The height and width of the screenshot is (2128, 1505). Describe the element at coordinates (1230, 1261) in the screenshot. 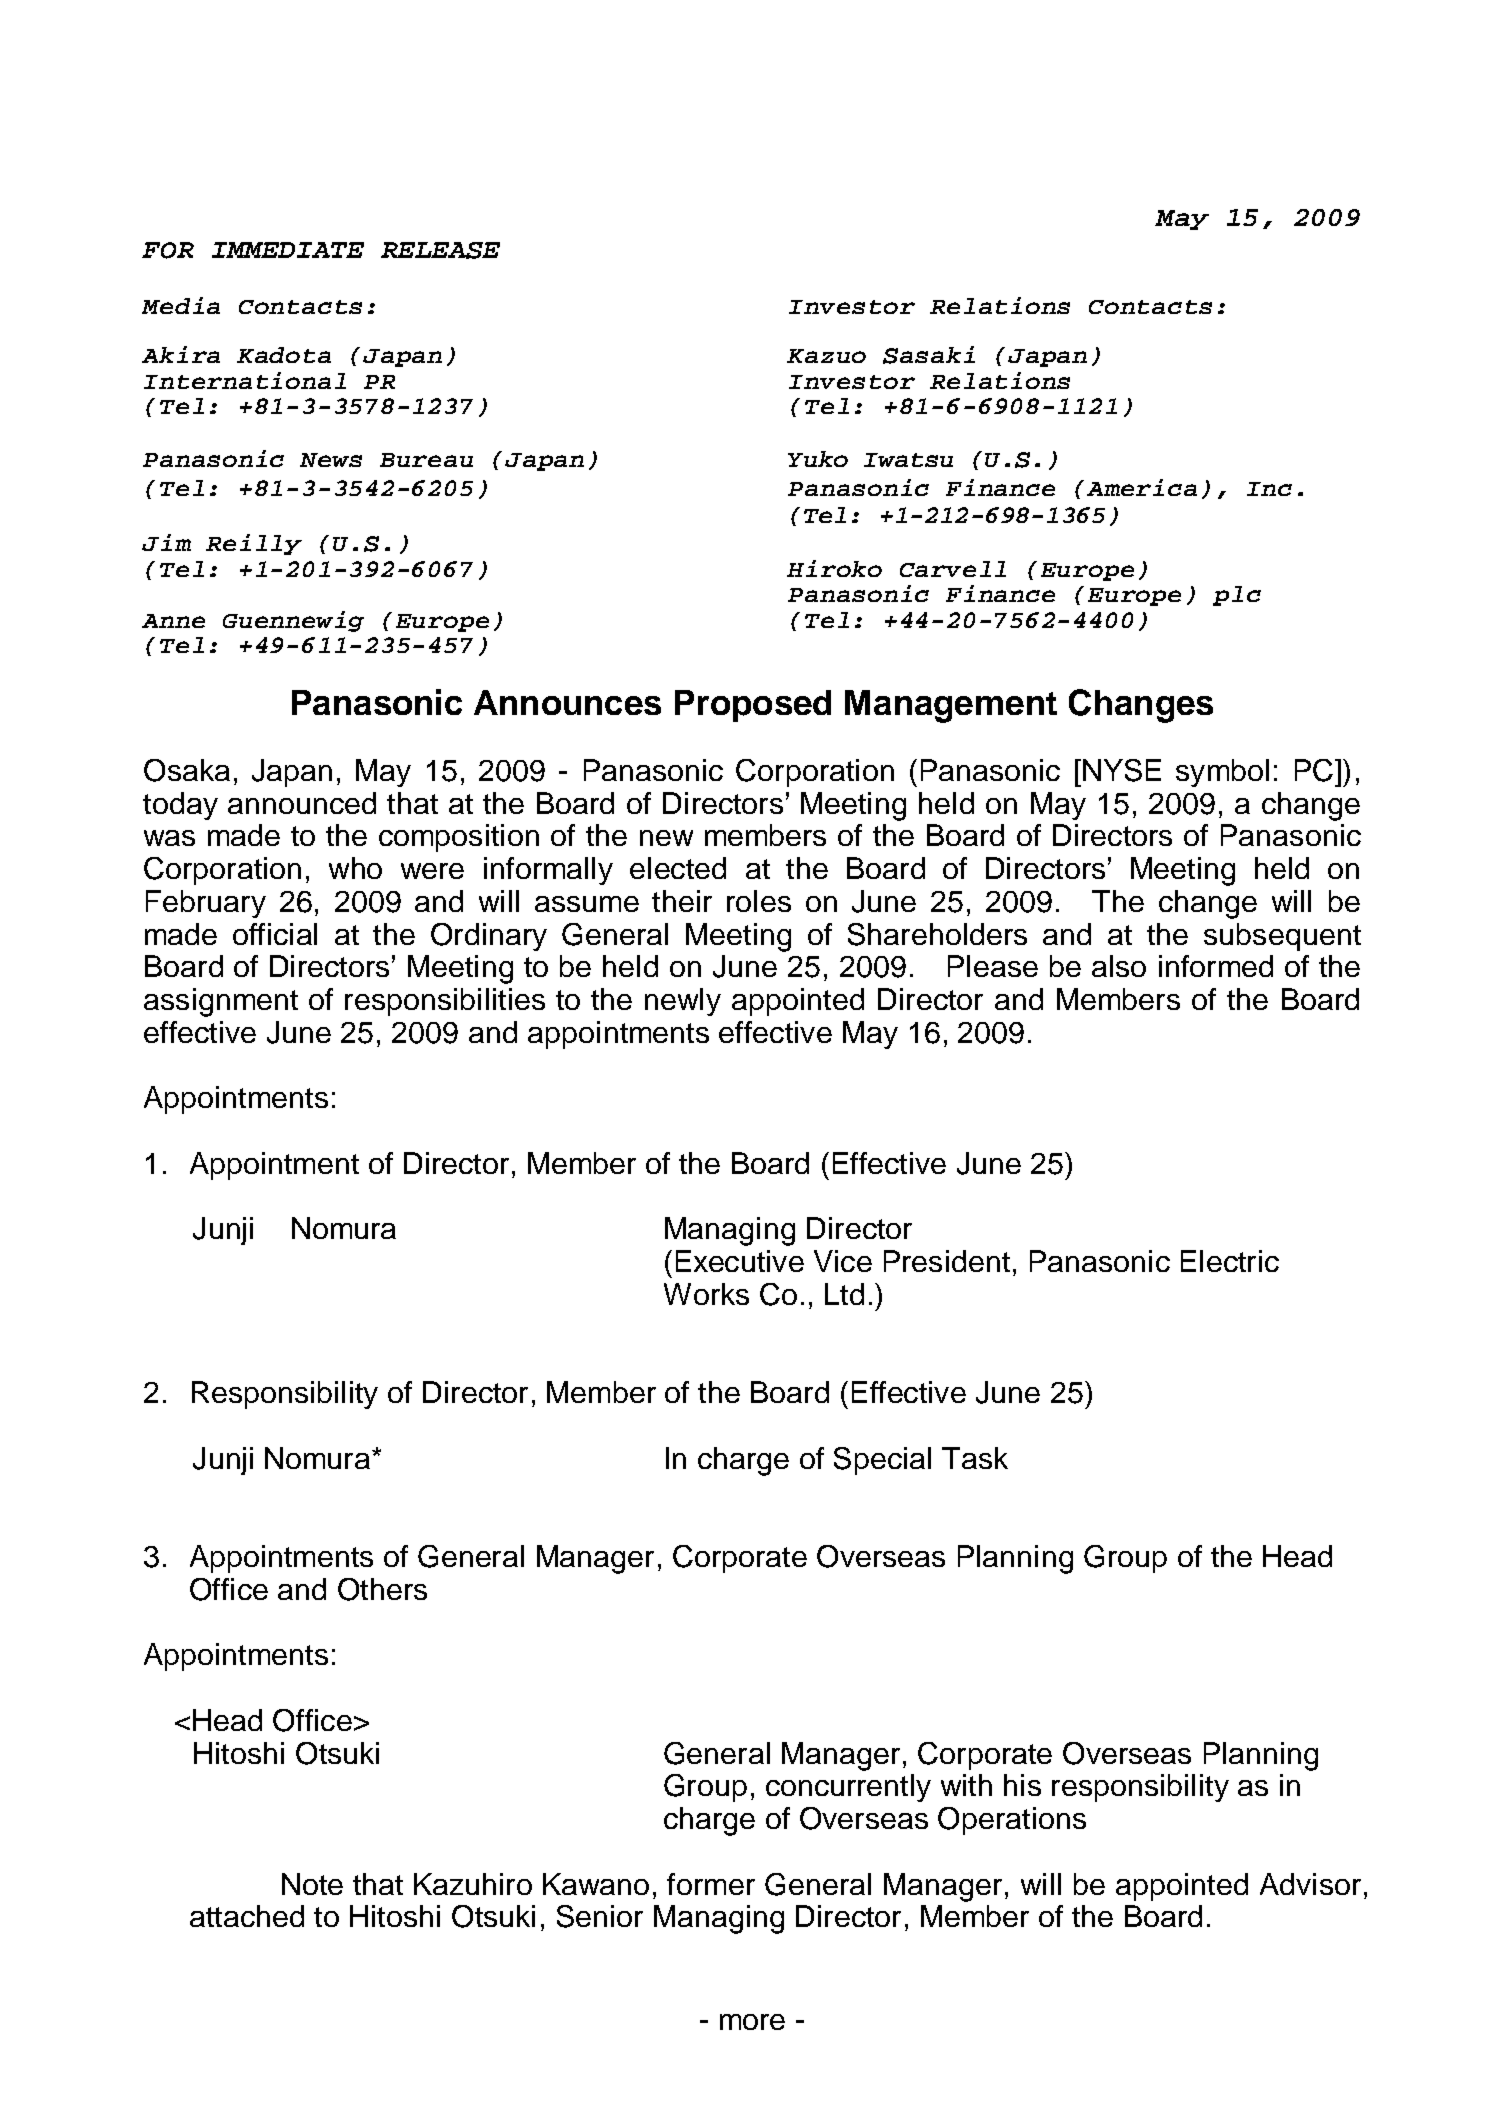

I see `Electric` at that location.
